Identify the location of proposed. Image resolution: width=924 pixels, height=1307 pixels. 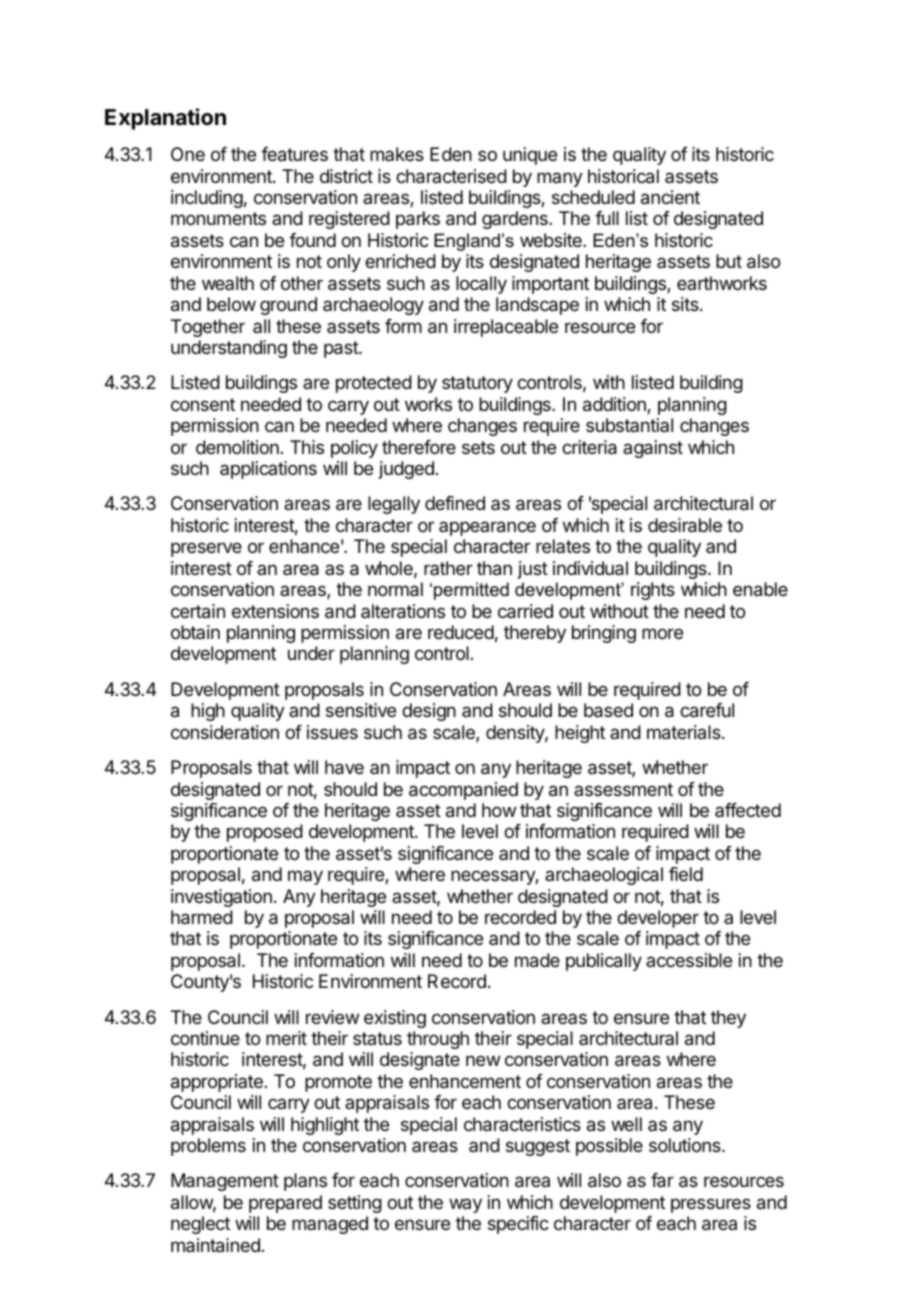
(265, 833).
